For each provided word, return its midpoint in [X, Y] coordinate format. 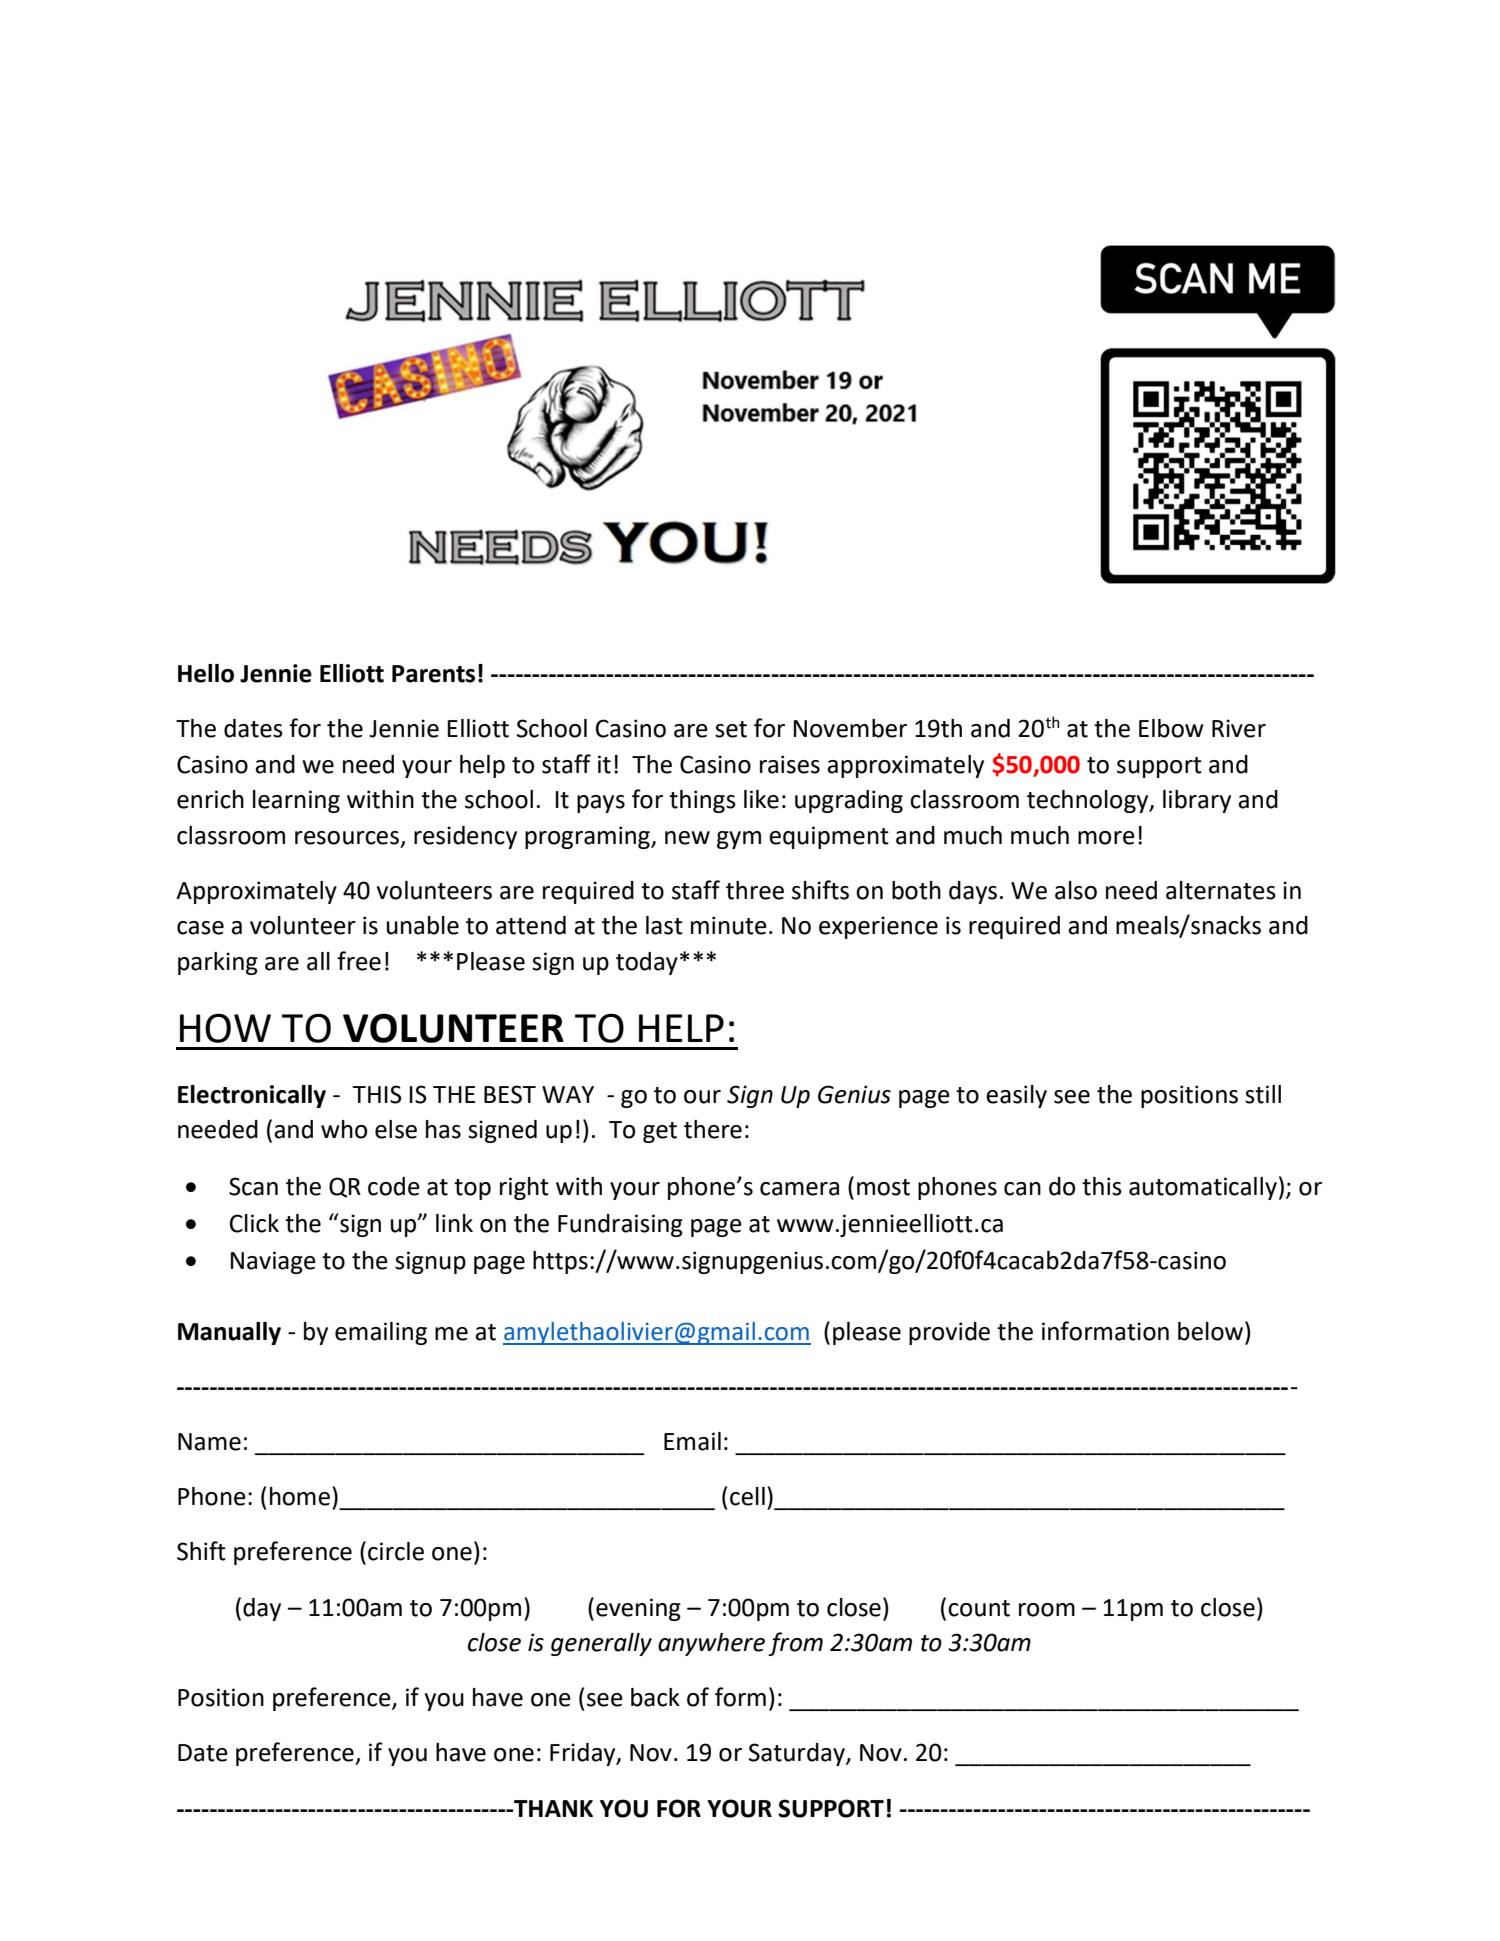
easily [1016, 1096]
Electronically [252, 1096]
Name [209, 1442]
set [731, 729]
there [713, 1129]
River [1239, 728]
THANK [552, 1808]
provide [949, 1333]
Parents [433, 674]
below [1212, 1331]
